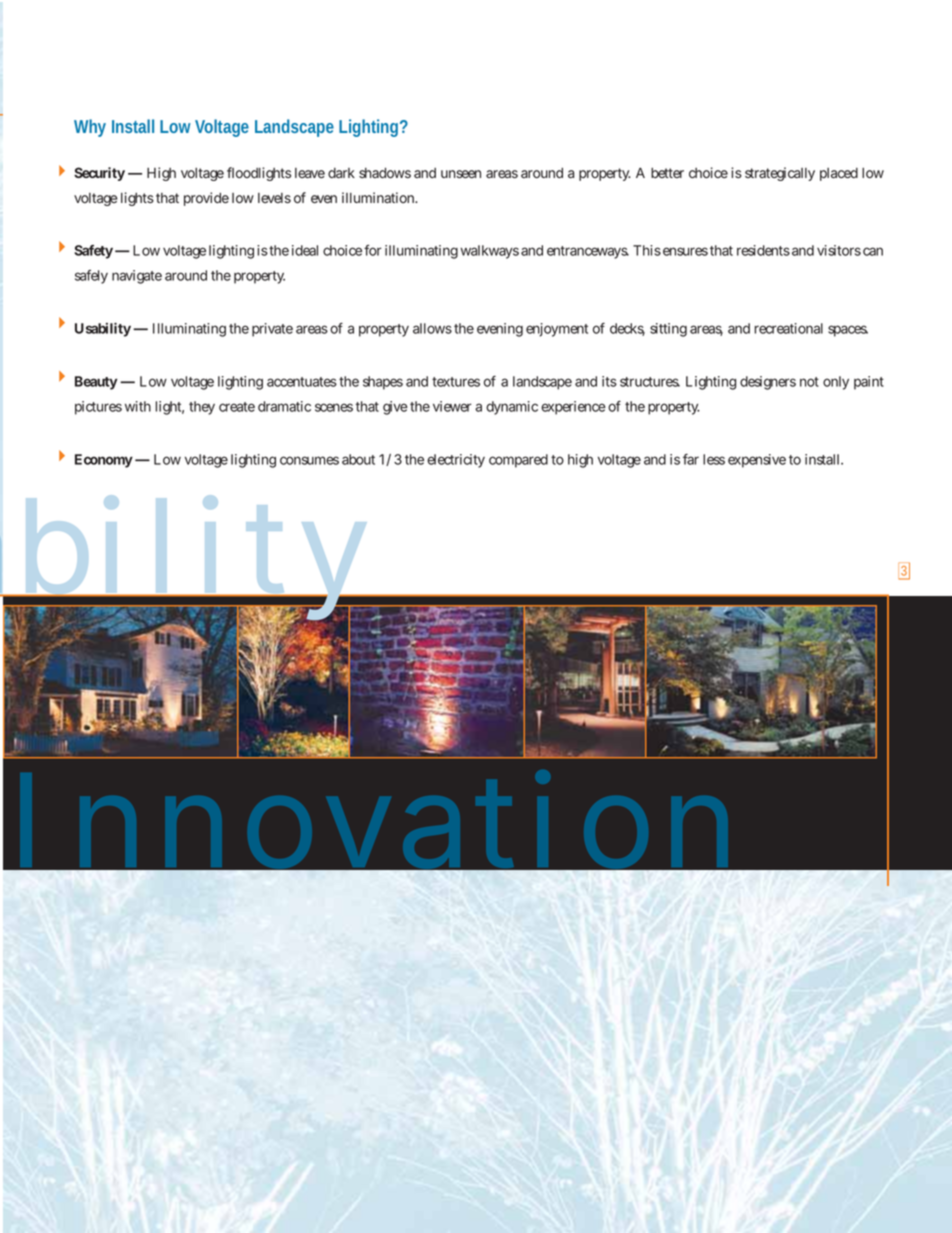  I want to click on Why, so click(90, 128).
